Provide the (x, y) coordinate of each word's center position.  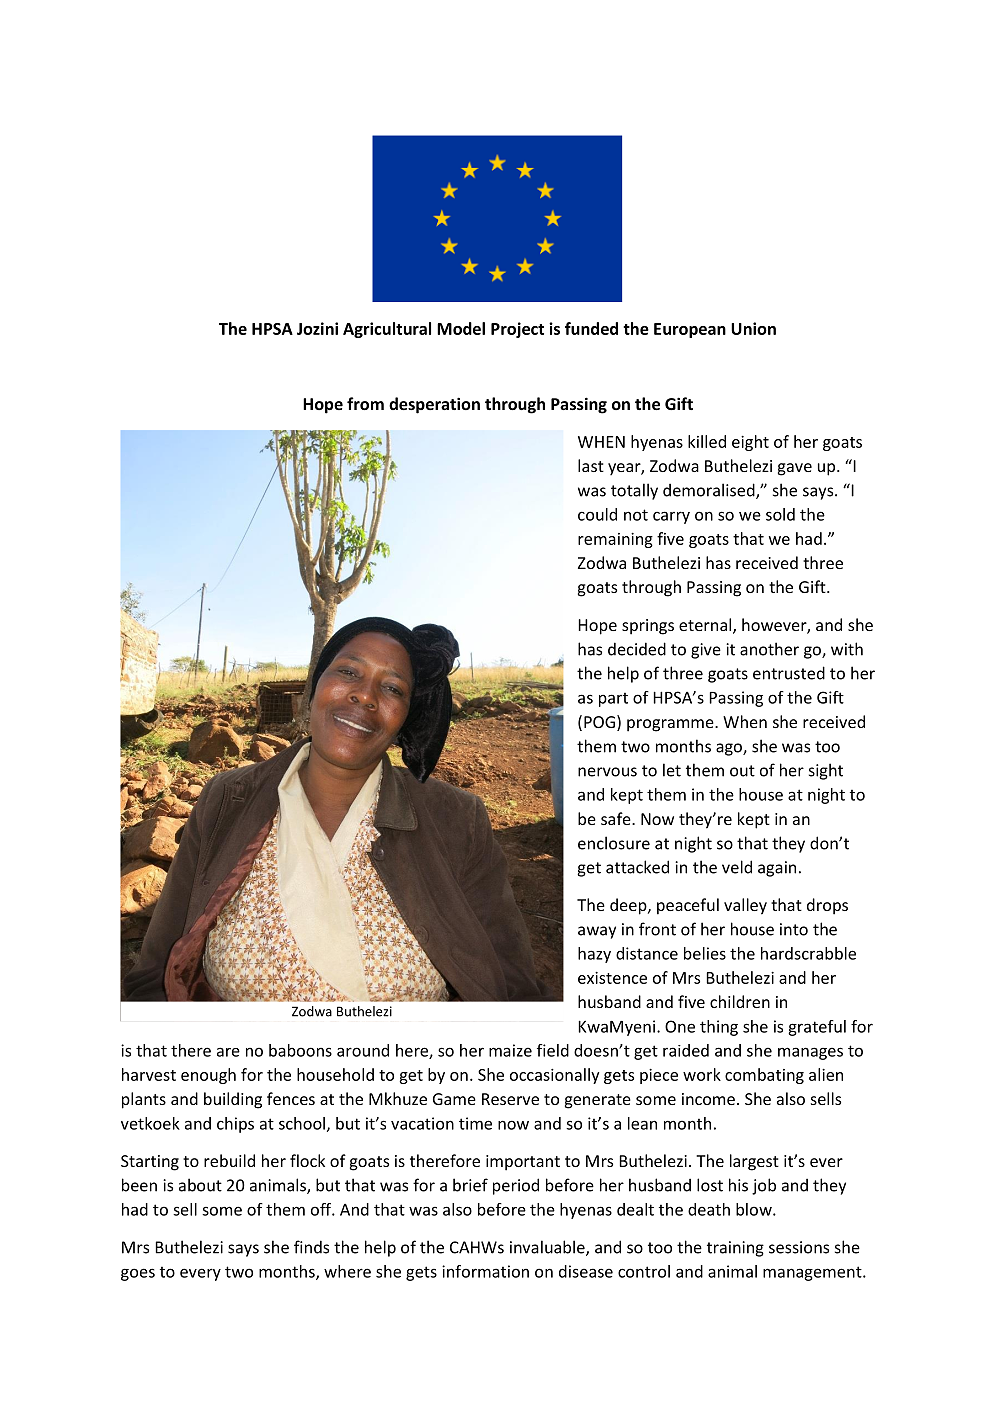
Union (753, 328)
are (228, 1052)
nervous (607, 772)
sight (826, 771)
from (365, 403)
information (485, 1271)
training (735, 1249)
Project (517, 330)
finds (311, 1247)
